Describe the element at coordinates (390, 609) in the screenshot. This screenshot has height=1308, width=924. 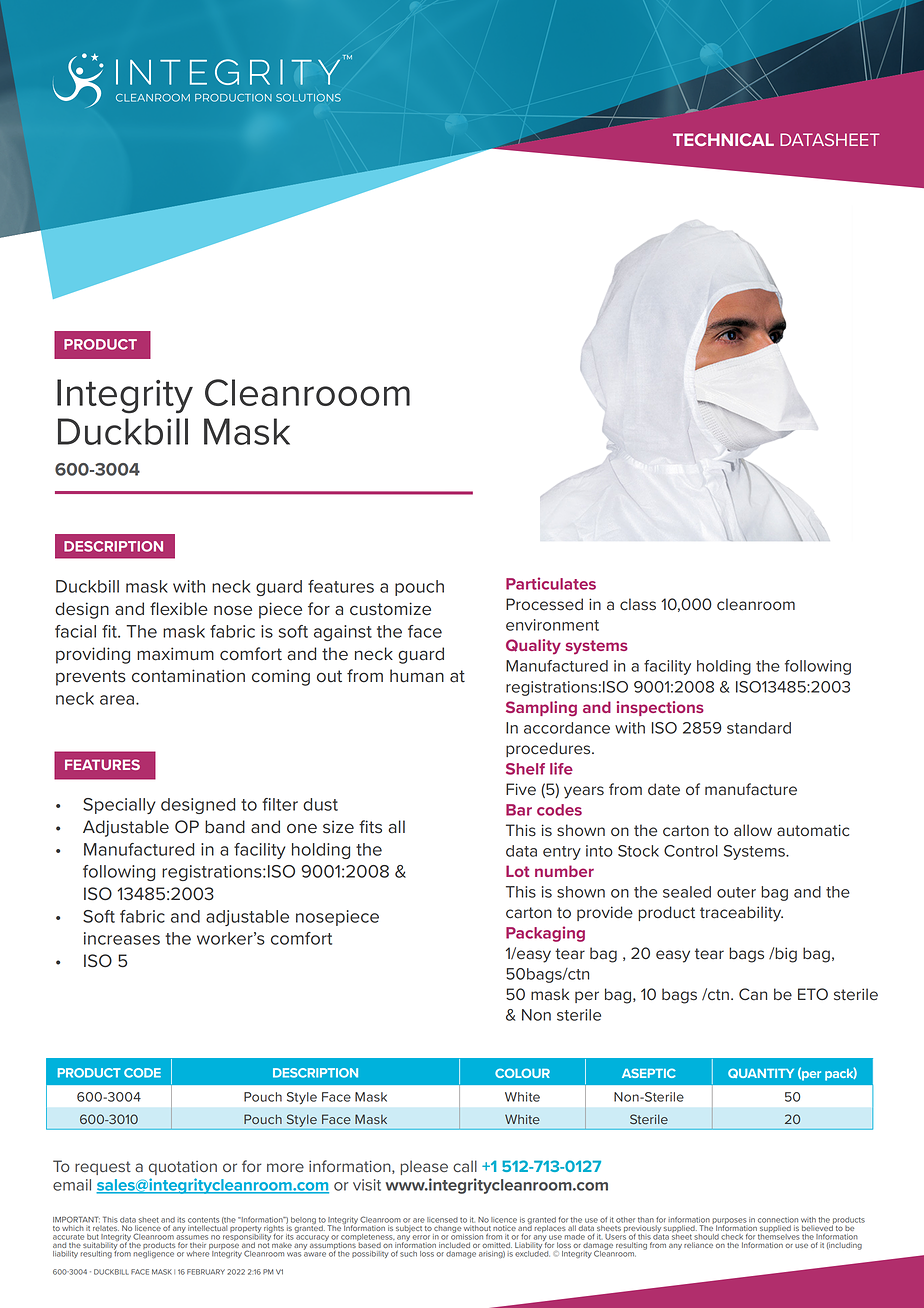
I see `customize` at that location.
